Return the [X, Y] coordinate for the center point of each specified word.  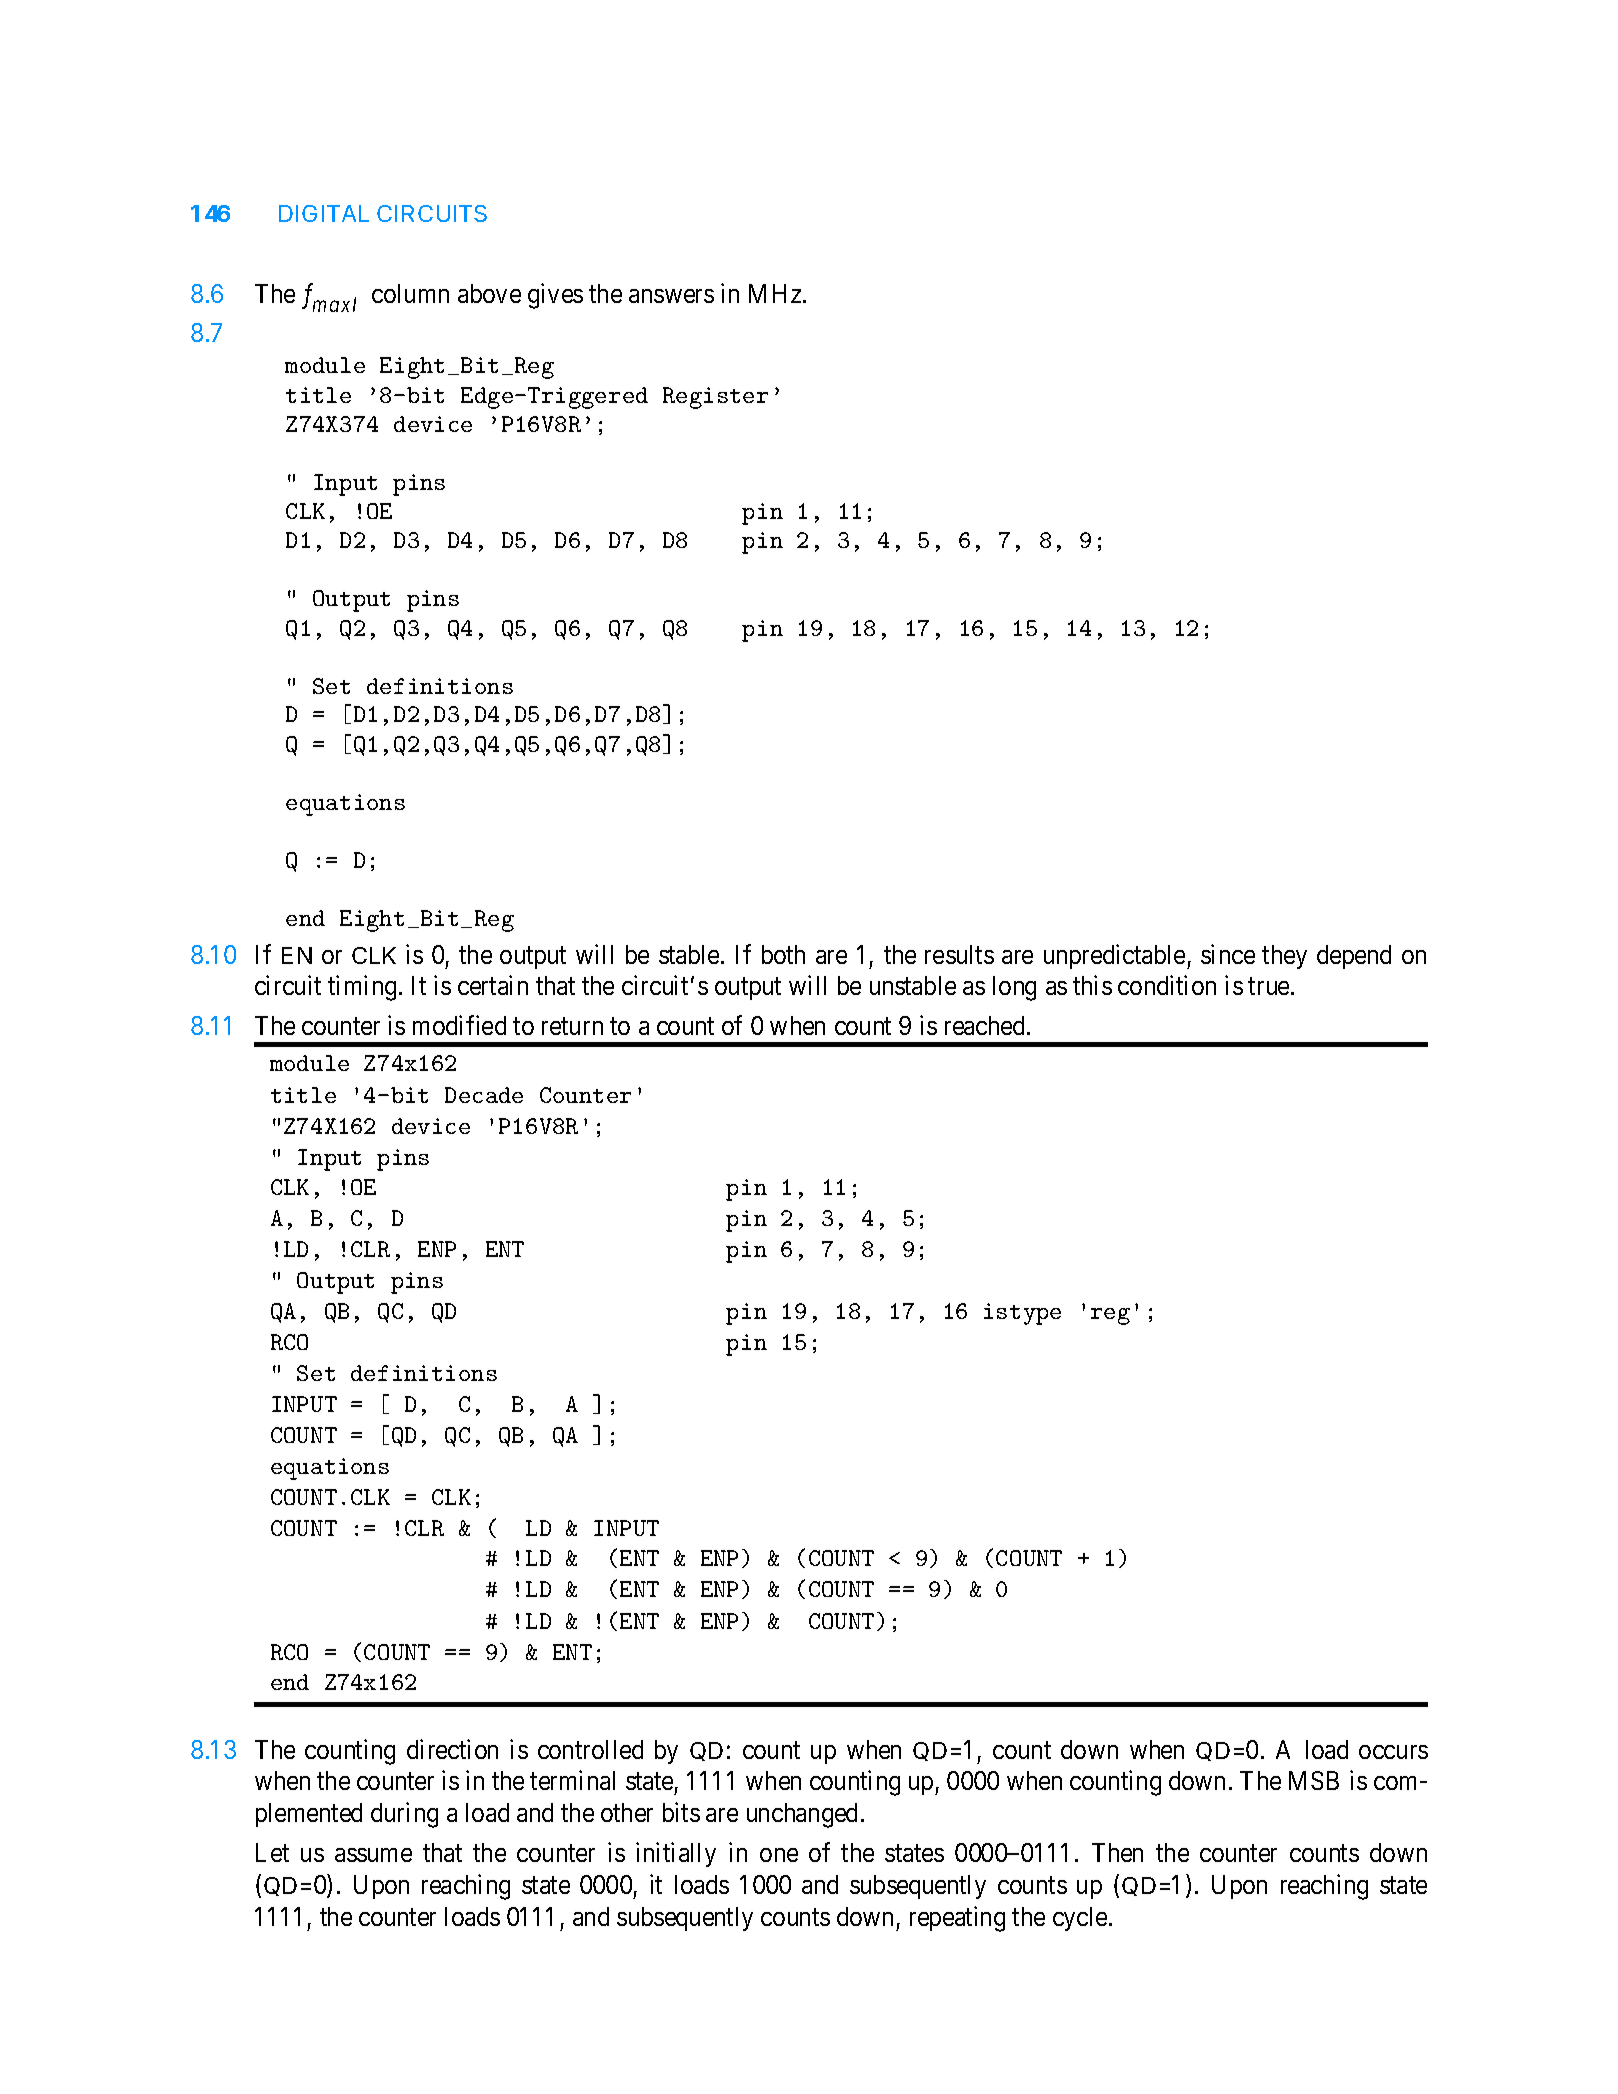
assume [373, 1855]
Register [715, 398]
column [410, 293]
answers [671, 296]
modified [459, 1025]
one [779, 1855]
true [1268, 986]
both [783, 954]
